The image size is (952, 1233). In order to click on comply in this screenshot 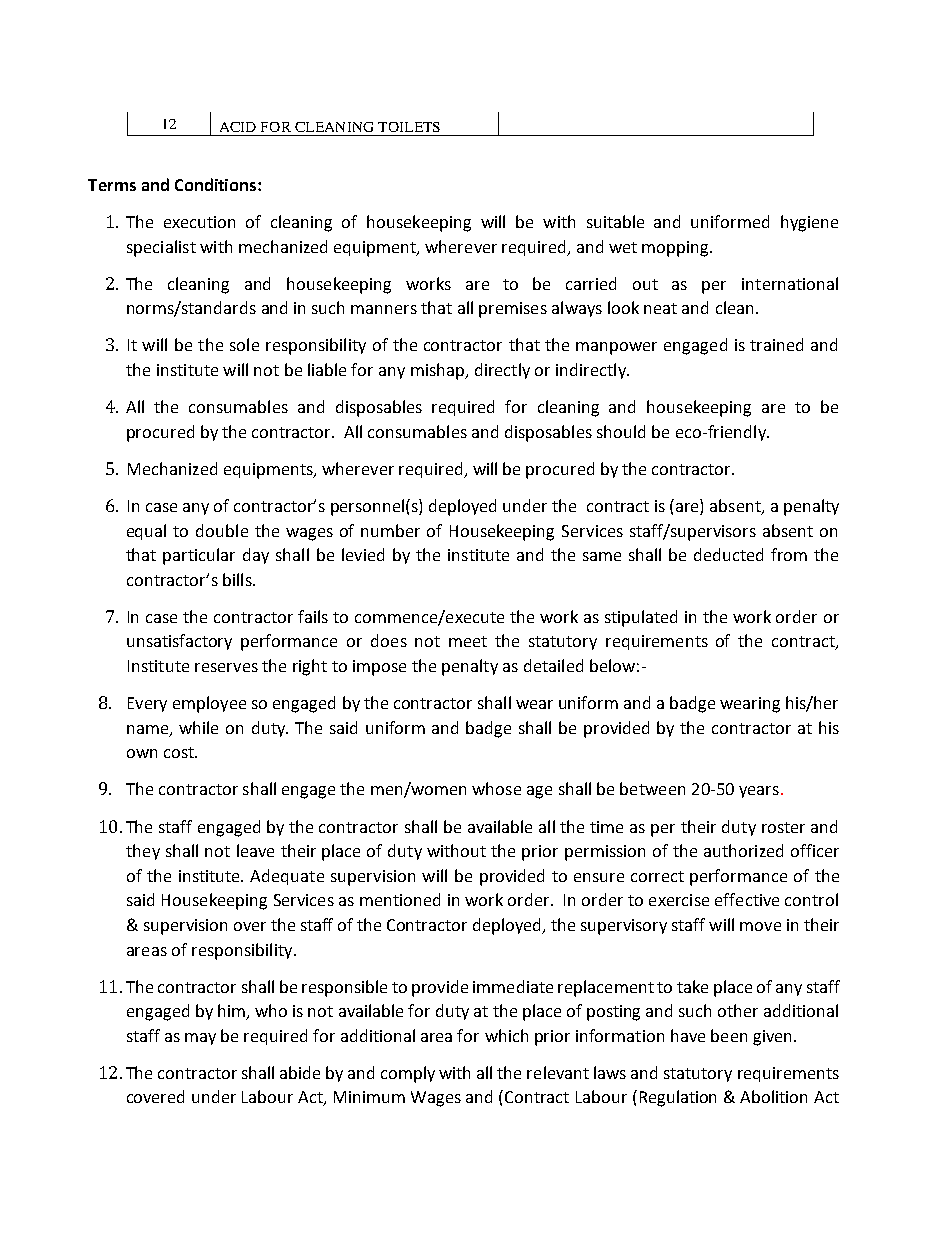, I will do `click(408, 1074)`.
